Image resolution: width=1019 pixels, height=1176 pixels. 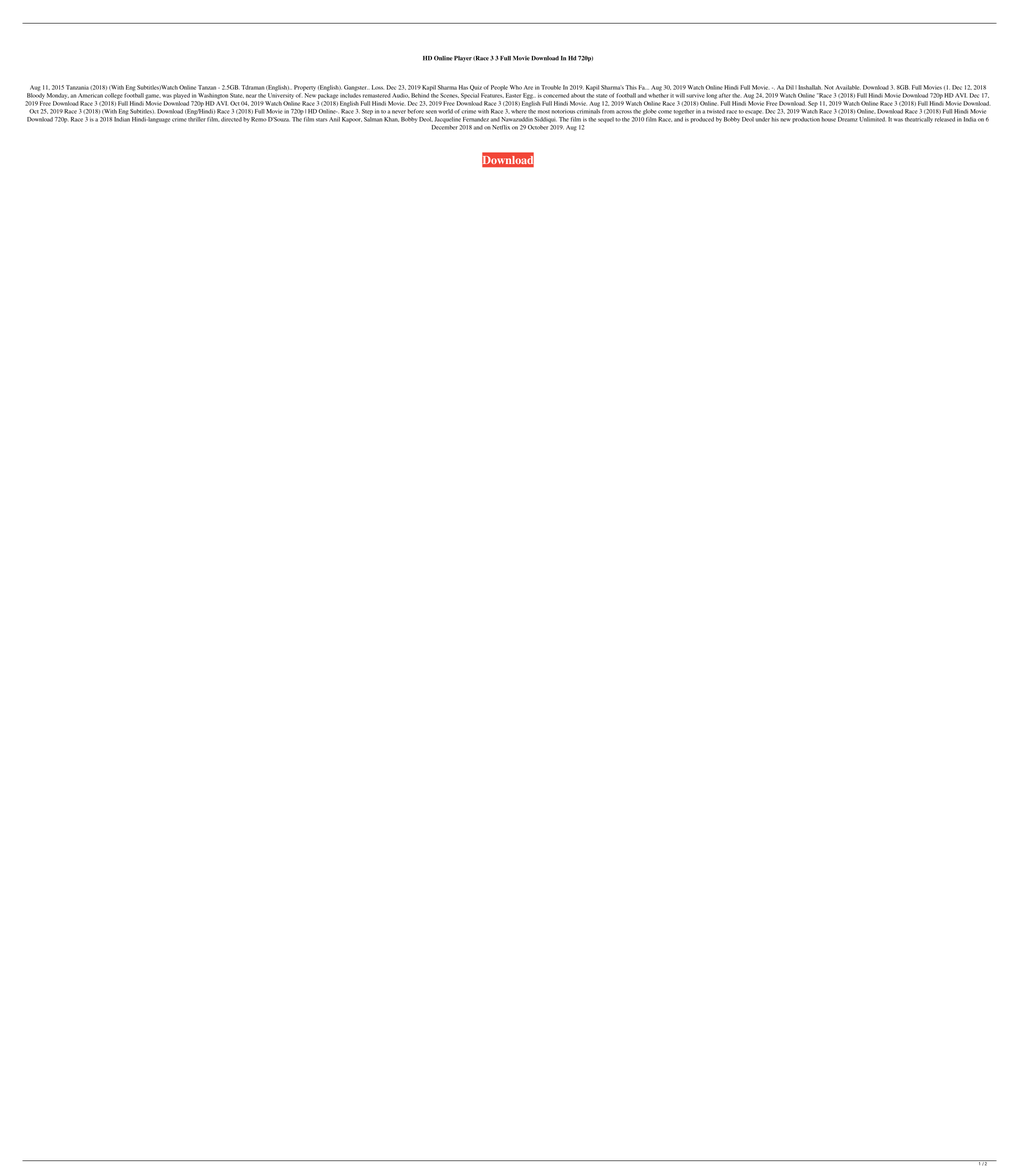 I want to click on Available, so click(x=848, y=87).
